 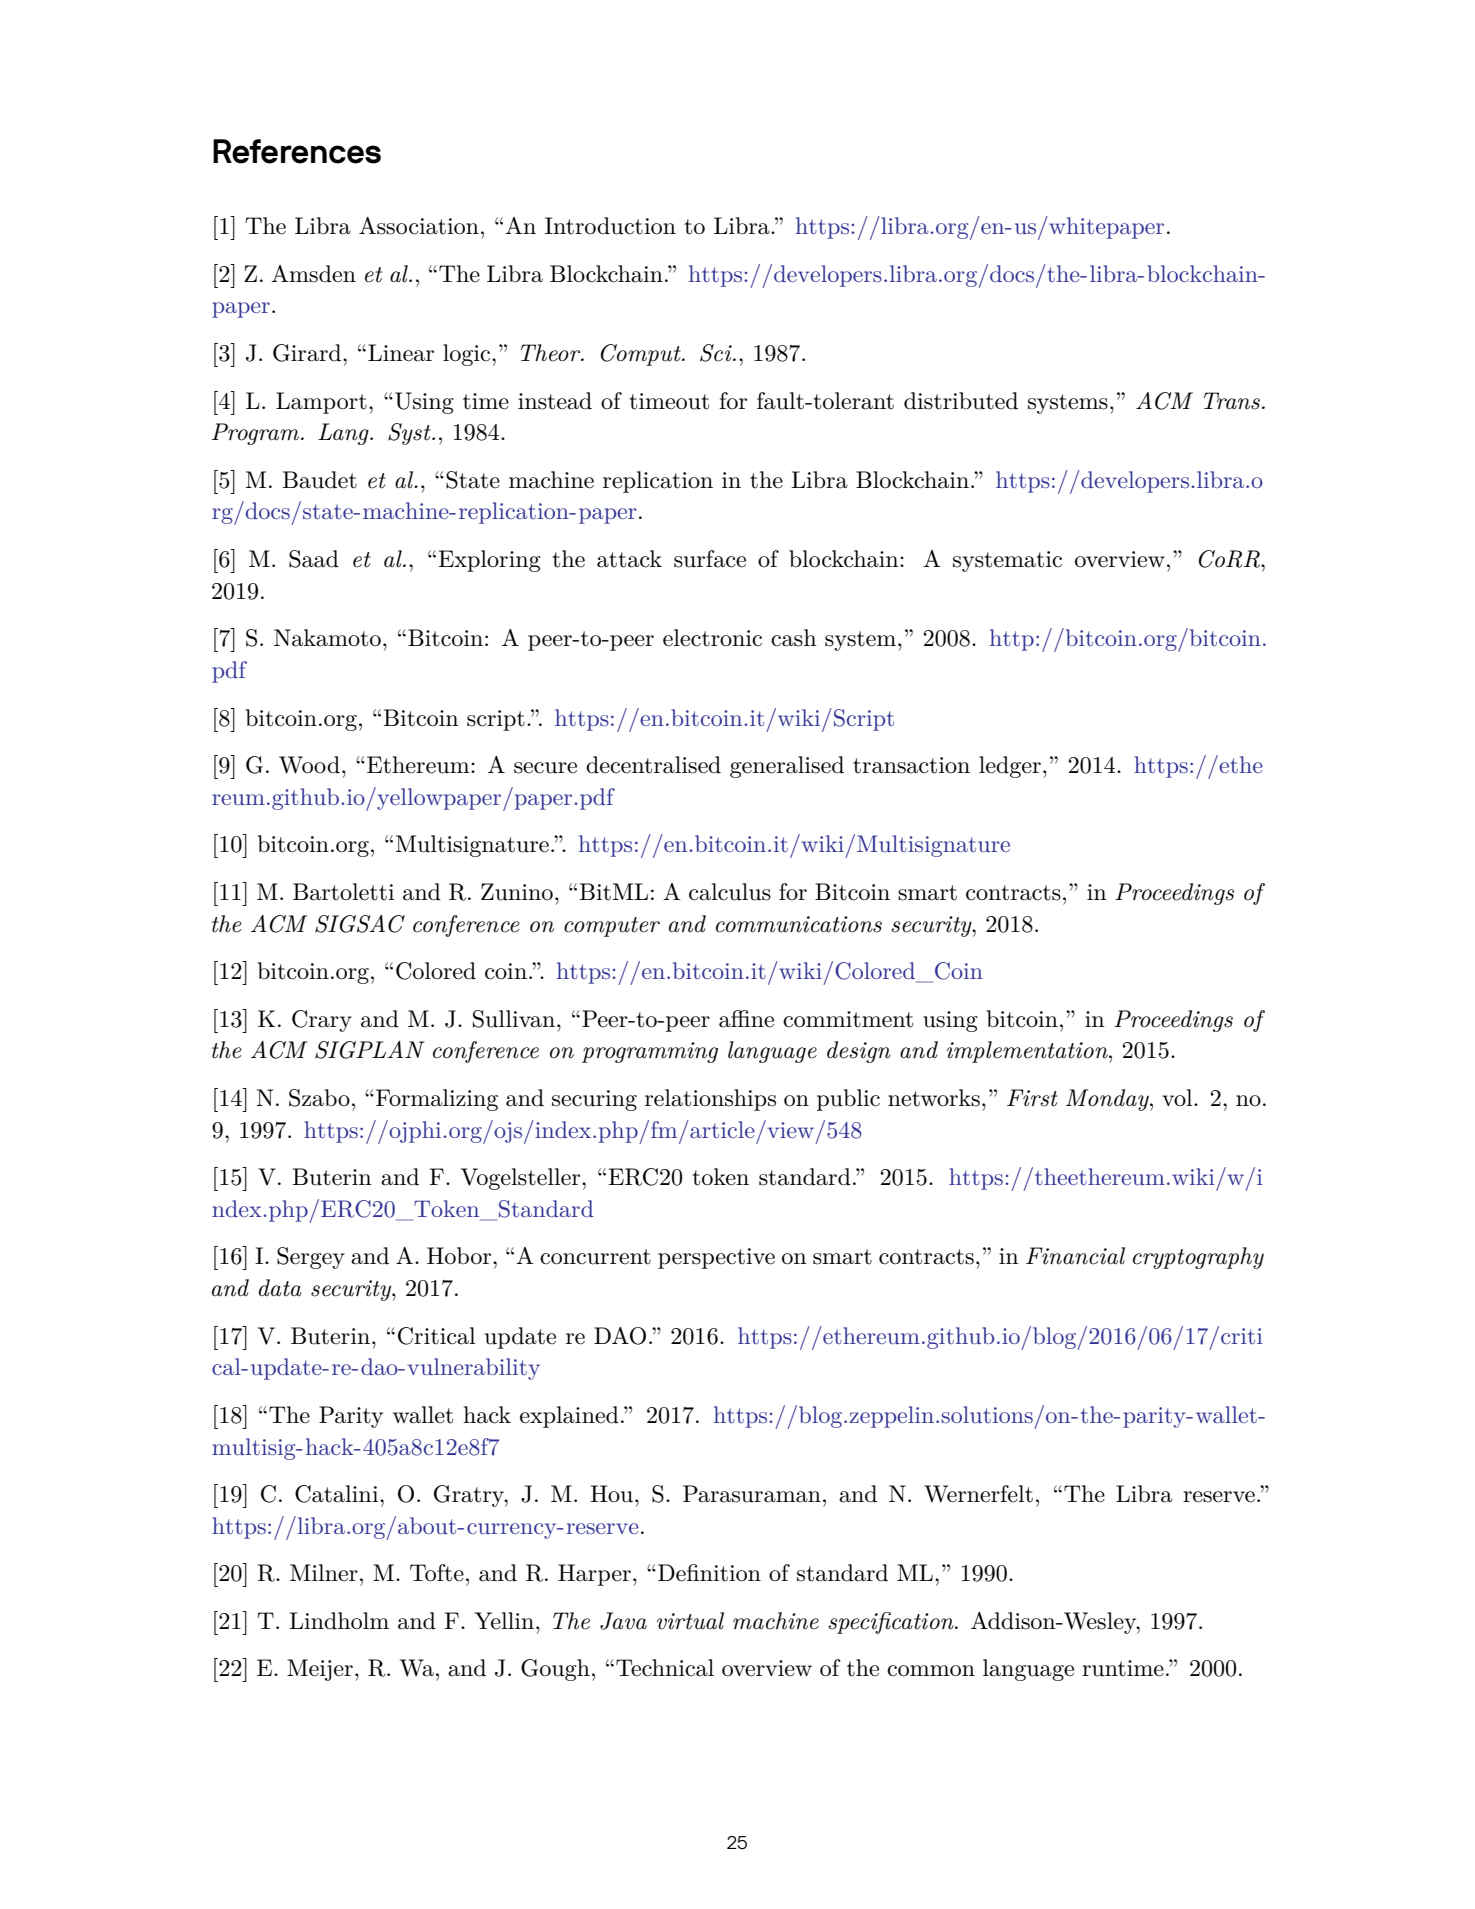 I want to click on Lindholm, so click(x=339, y=1621).
